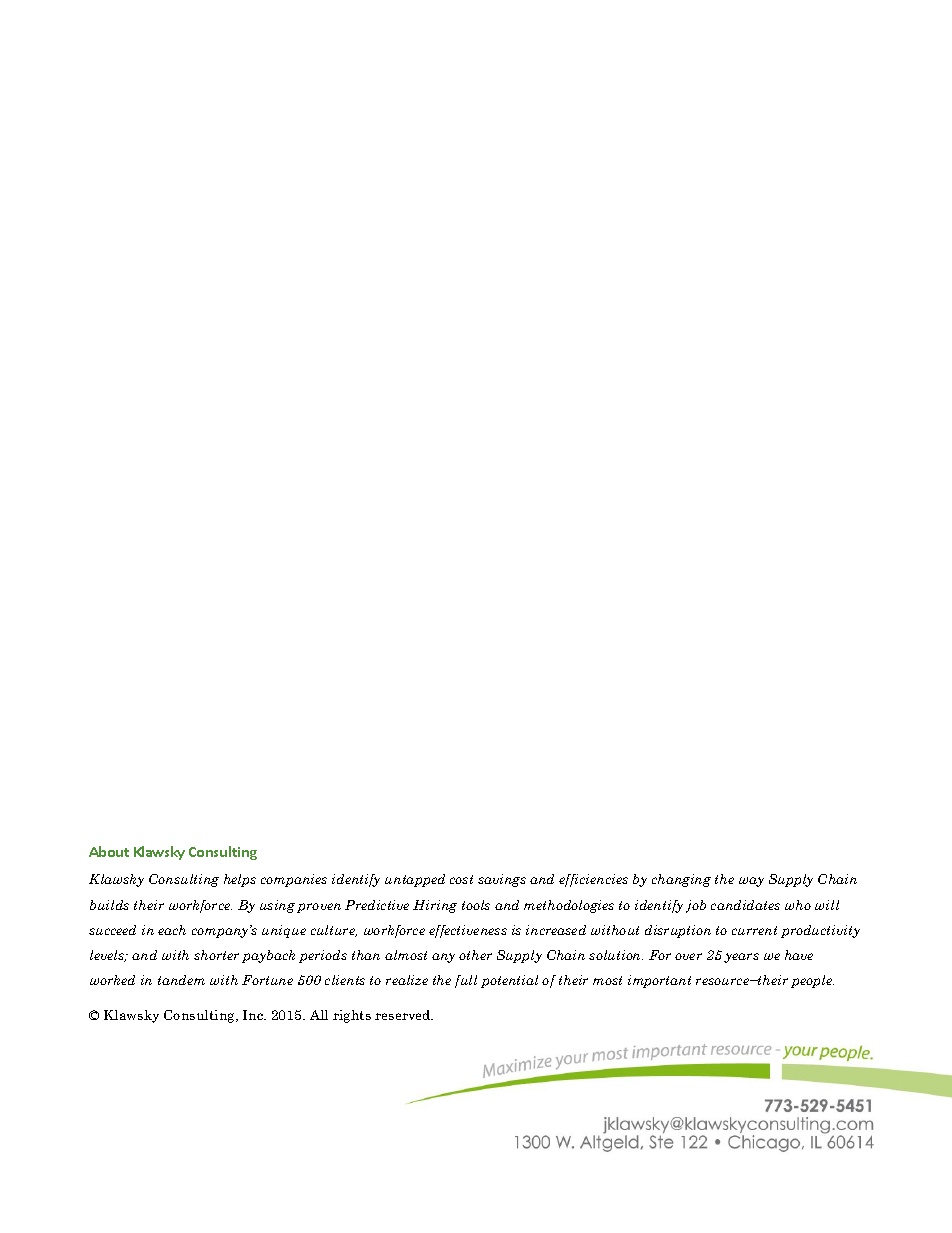 The height and width of the page is (1233, 952). Describe the element at coordinates (688, 956) in the page. I see `over` at that location.
